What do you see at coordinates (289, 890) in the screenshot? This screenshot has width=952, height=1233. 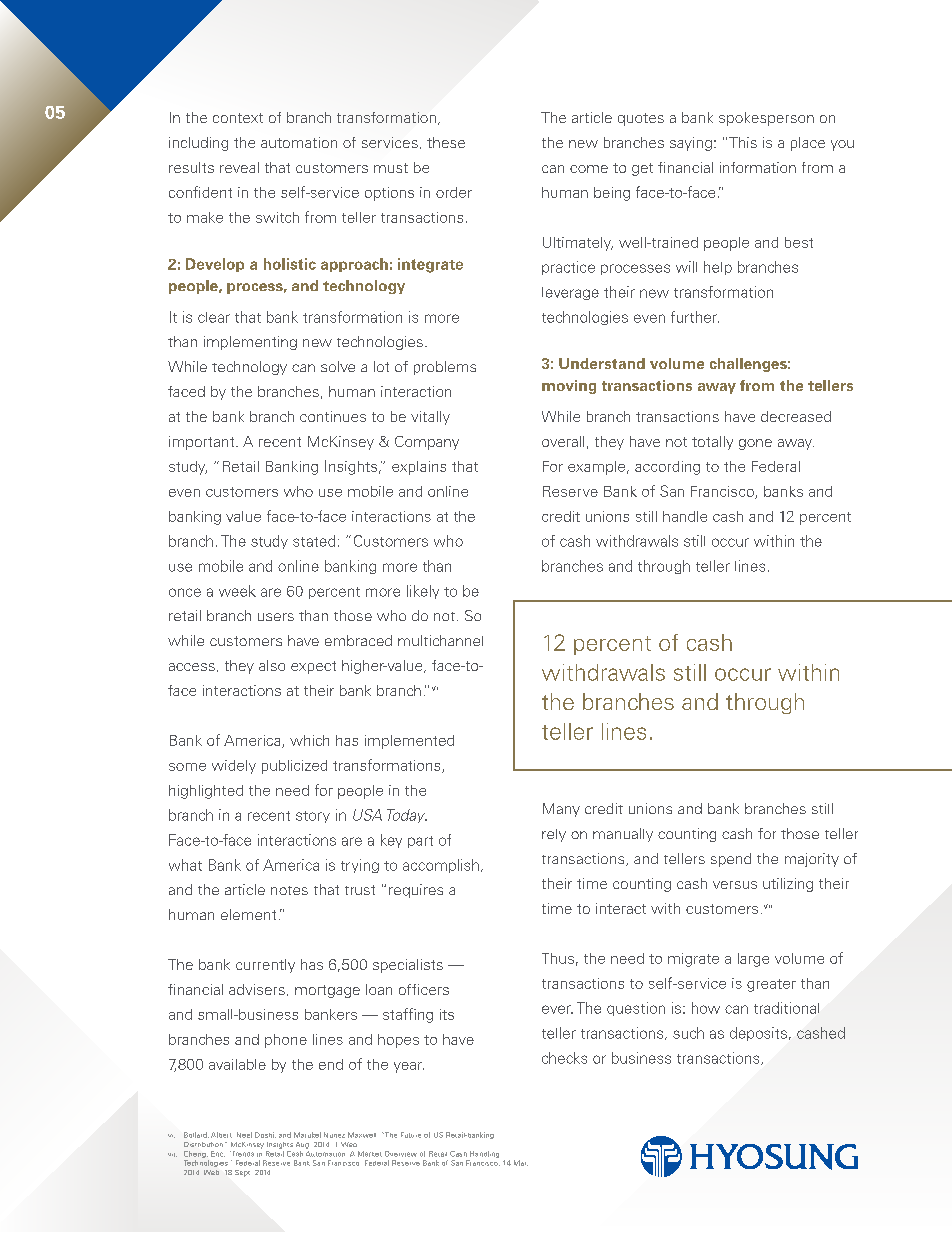 I see `notes` at bounding box center [289, 890].
